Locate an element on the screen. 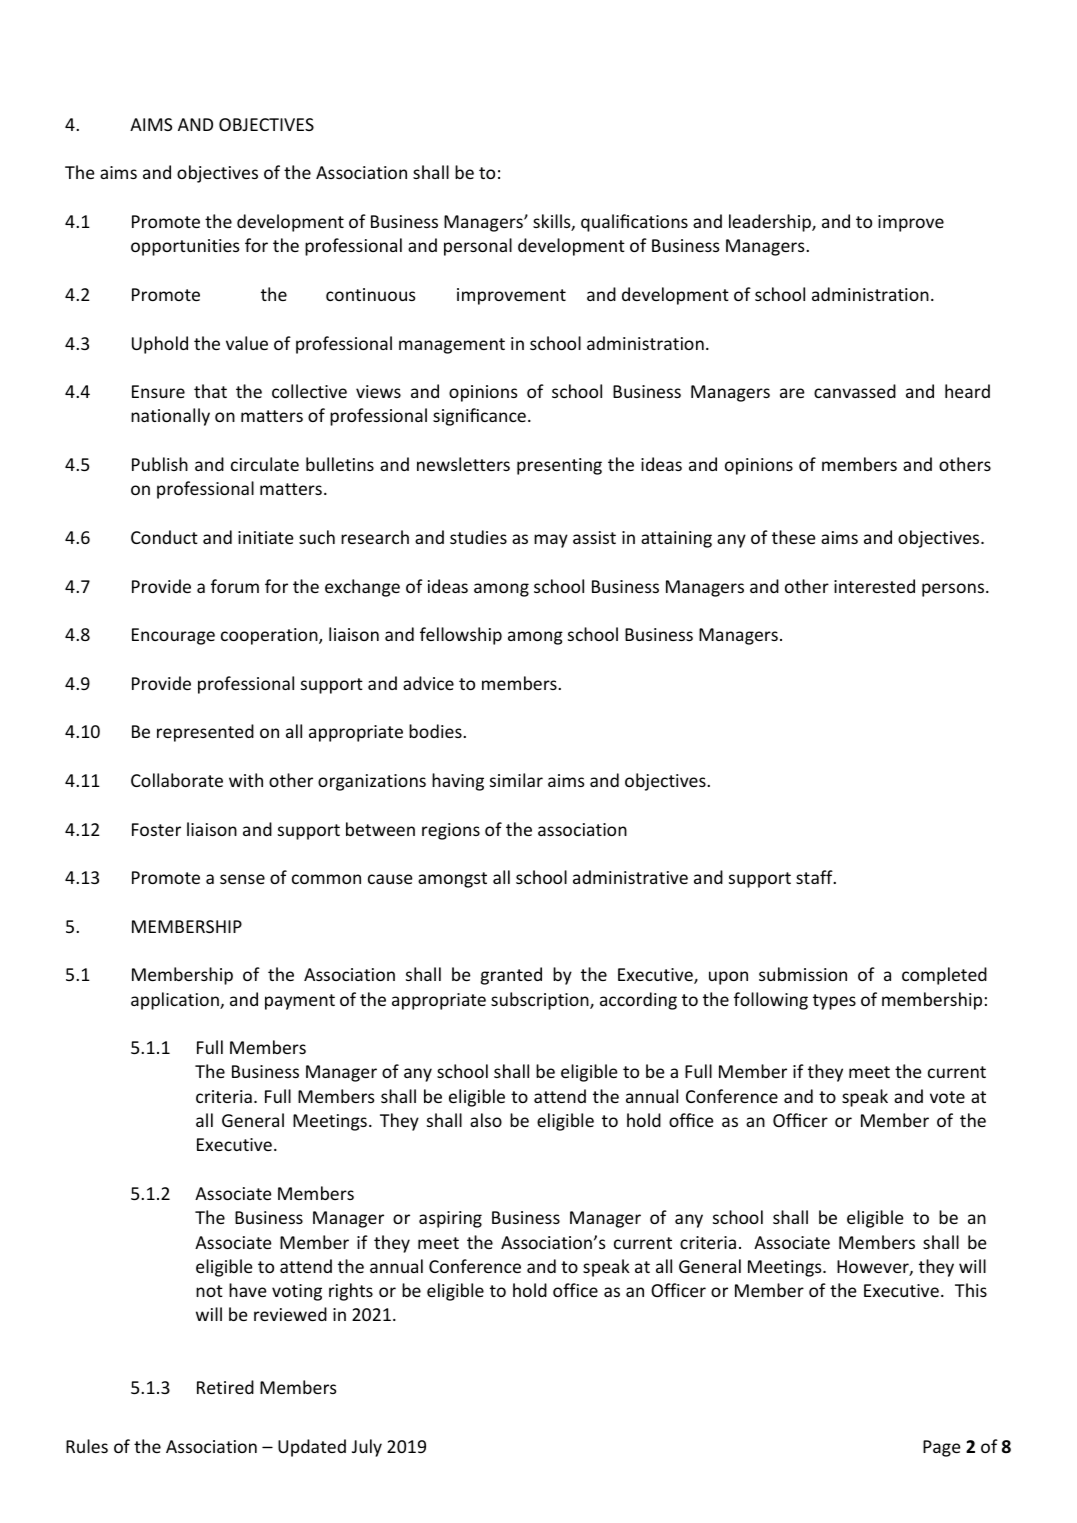 Image resolution: width=1077 pixels, height=1523 pixels. Foster is located at coordinates (156, 829).
